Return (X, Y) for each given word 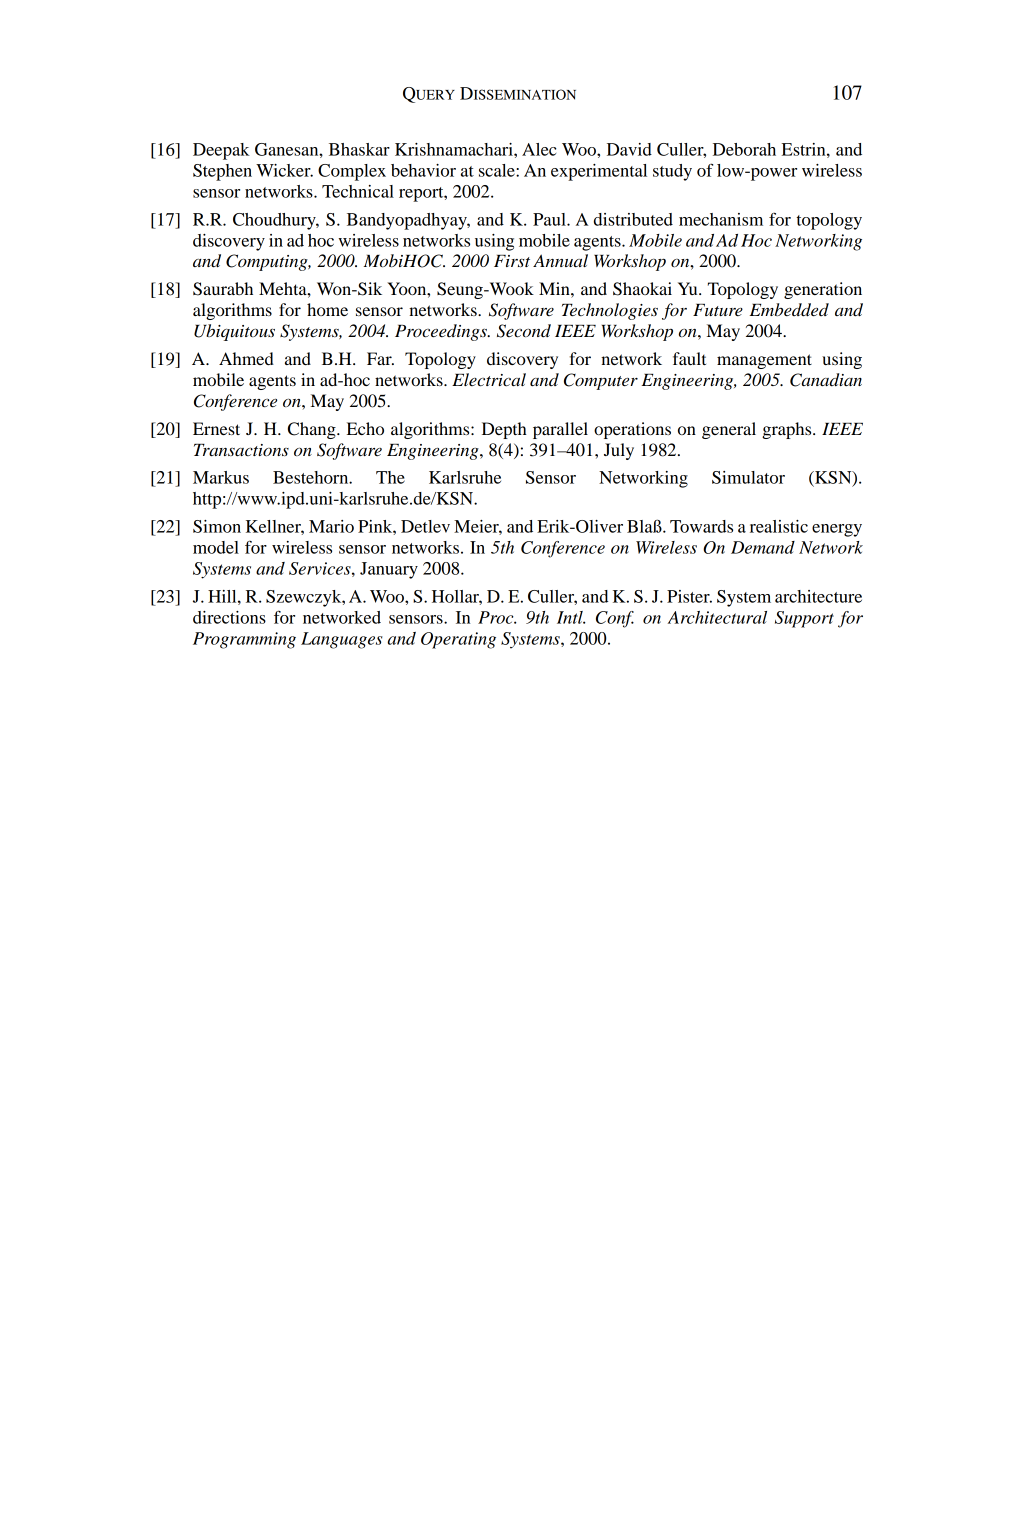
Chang (313, 430)
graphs (788, 430)
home (327, 309)
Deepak (221, 151)
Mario (331, 526)
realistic (779, 526)
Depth (504, 430)
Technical (358, 191)
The (390, 477)
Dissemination (518, 93)
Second (524, 331)
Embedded (789, 310)
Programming (244, 640)
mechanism (721, 219)
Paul (550, 219)
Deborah (744, 149)
